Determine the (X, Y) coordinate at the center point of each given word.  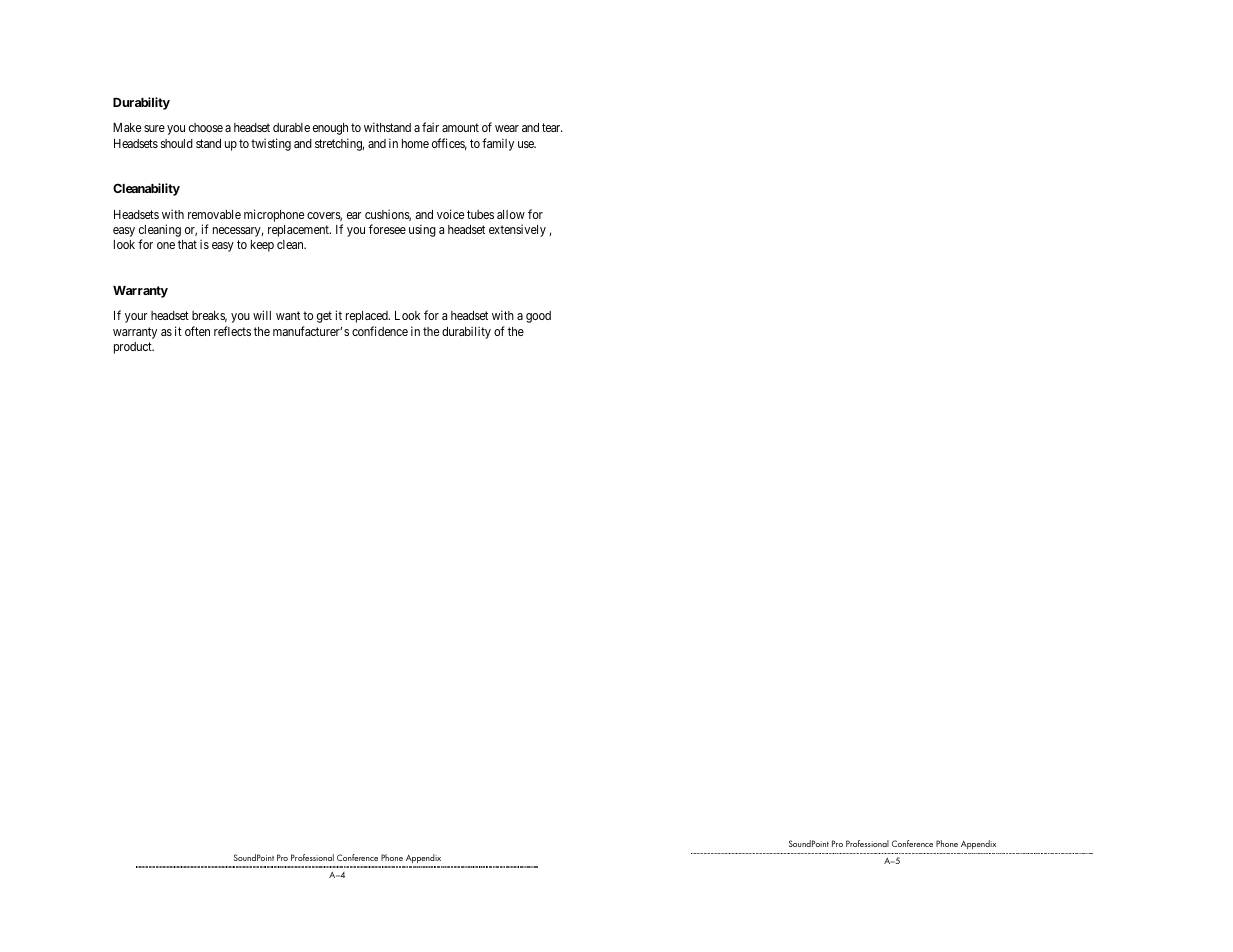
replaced (368, 317)
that (187, 244)
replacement (299, 231)
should (177, 143)
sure (154, 128)
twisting (271, 144)
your (136, 318)
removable (214, 214)
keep (262, 246)
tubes (480, 214)
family (498, 144)
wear (507, 128)
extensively (517, 230)
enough (330, 129)
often (197, 331)
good (538, 317)
